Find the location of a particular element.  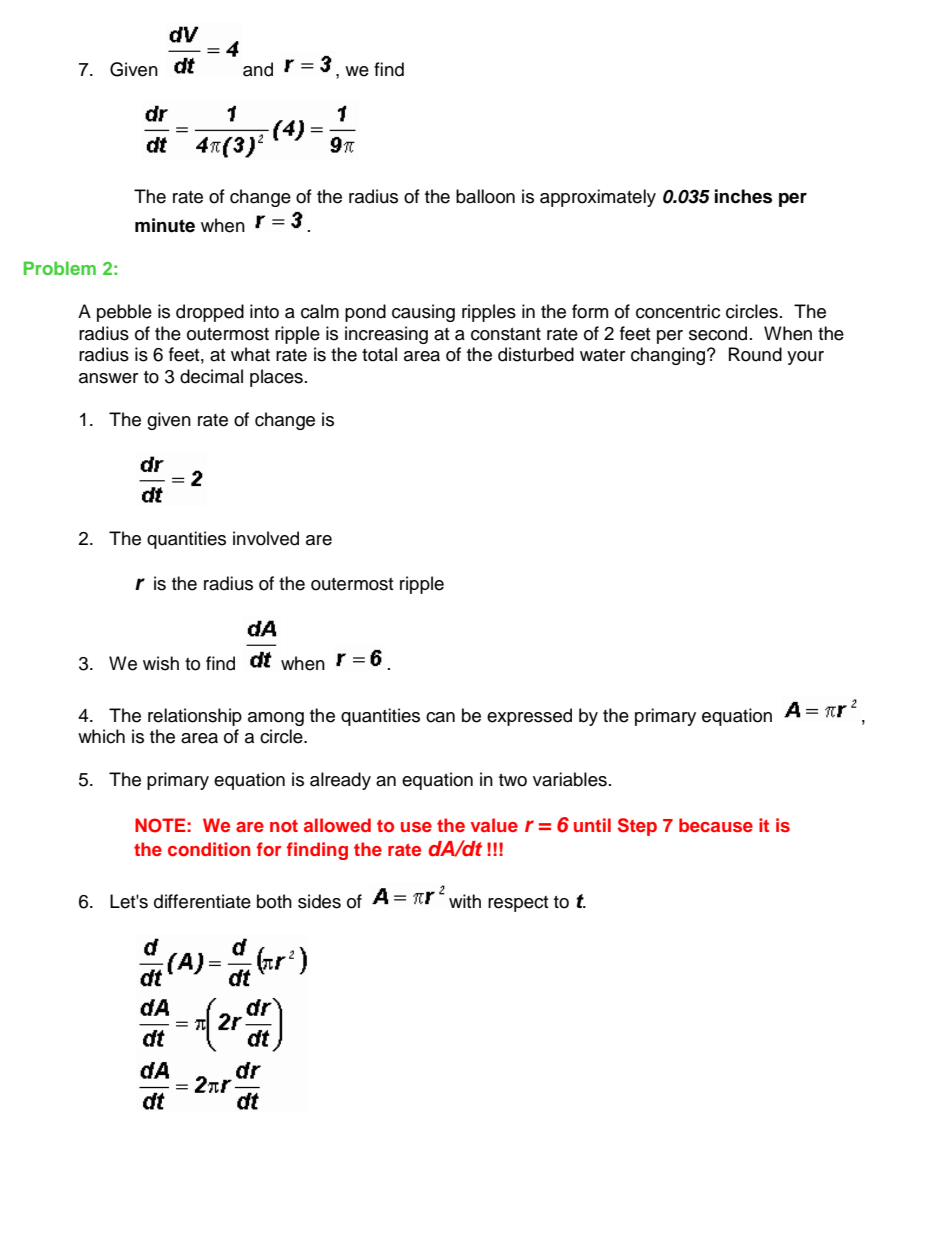

expressed is located at coordinates (529, 717).
